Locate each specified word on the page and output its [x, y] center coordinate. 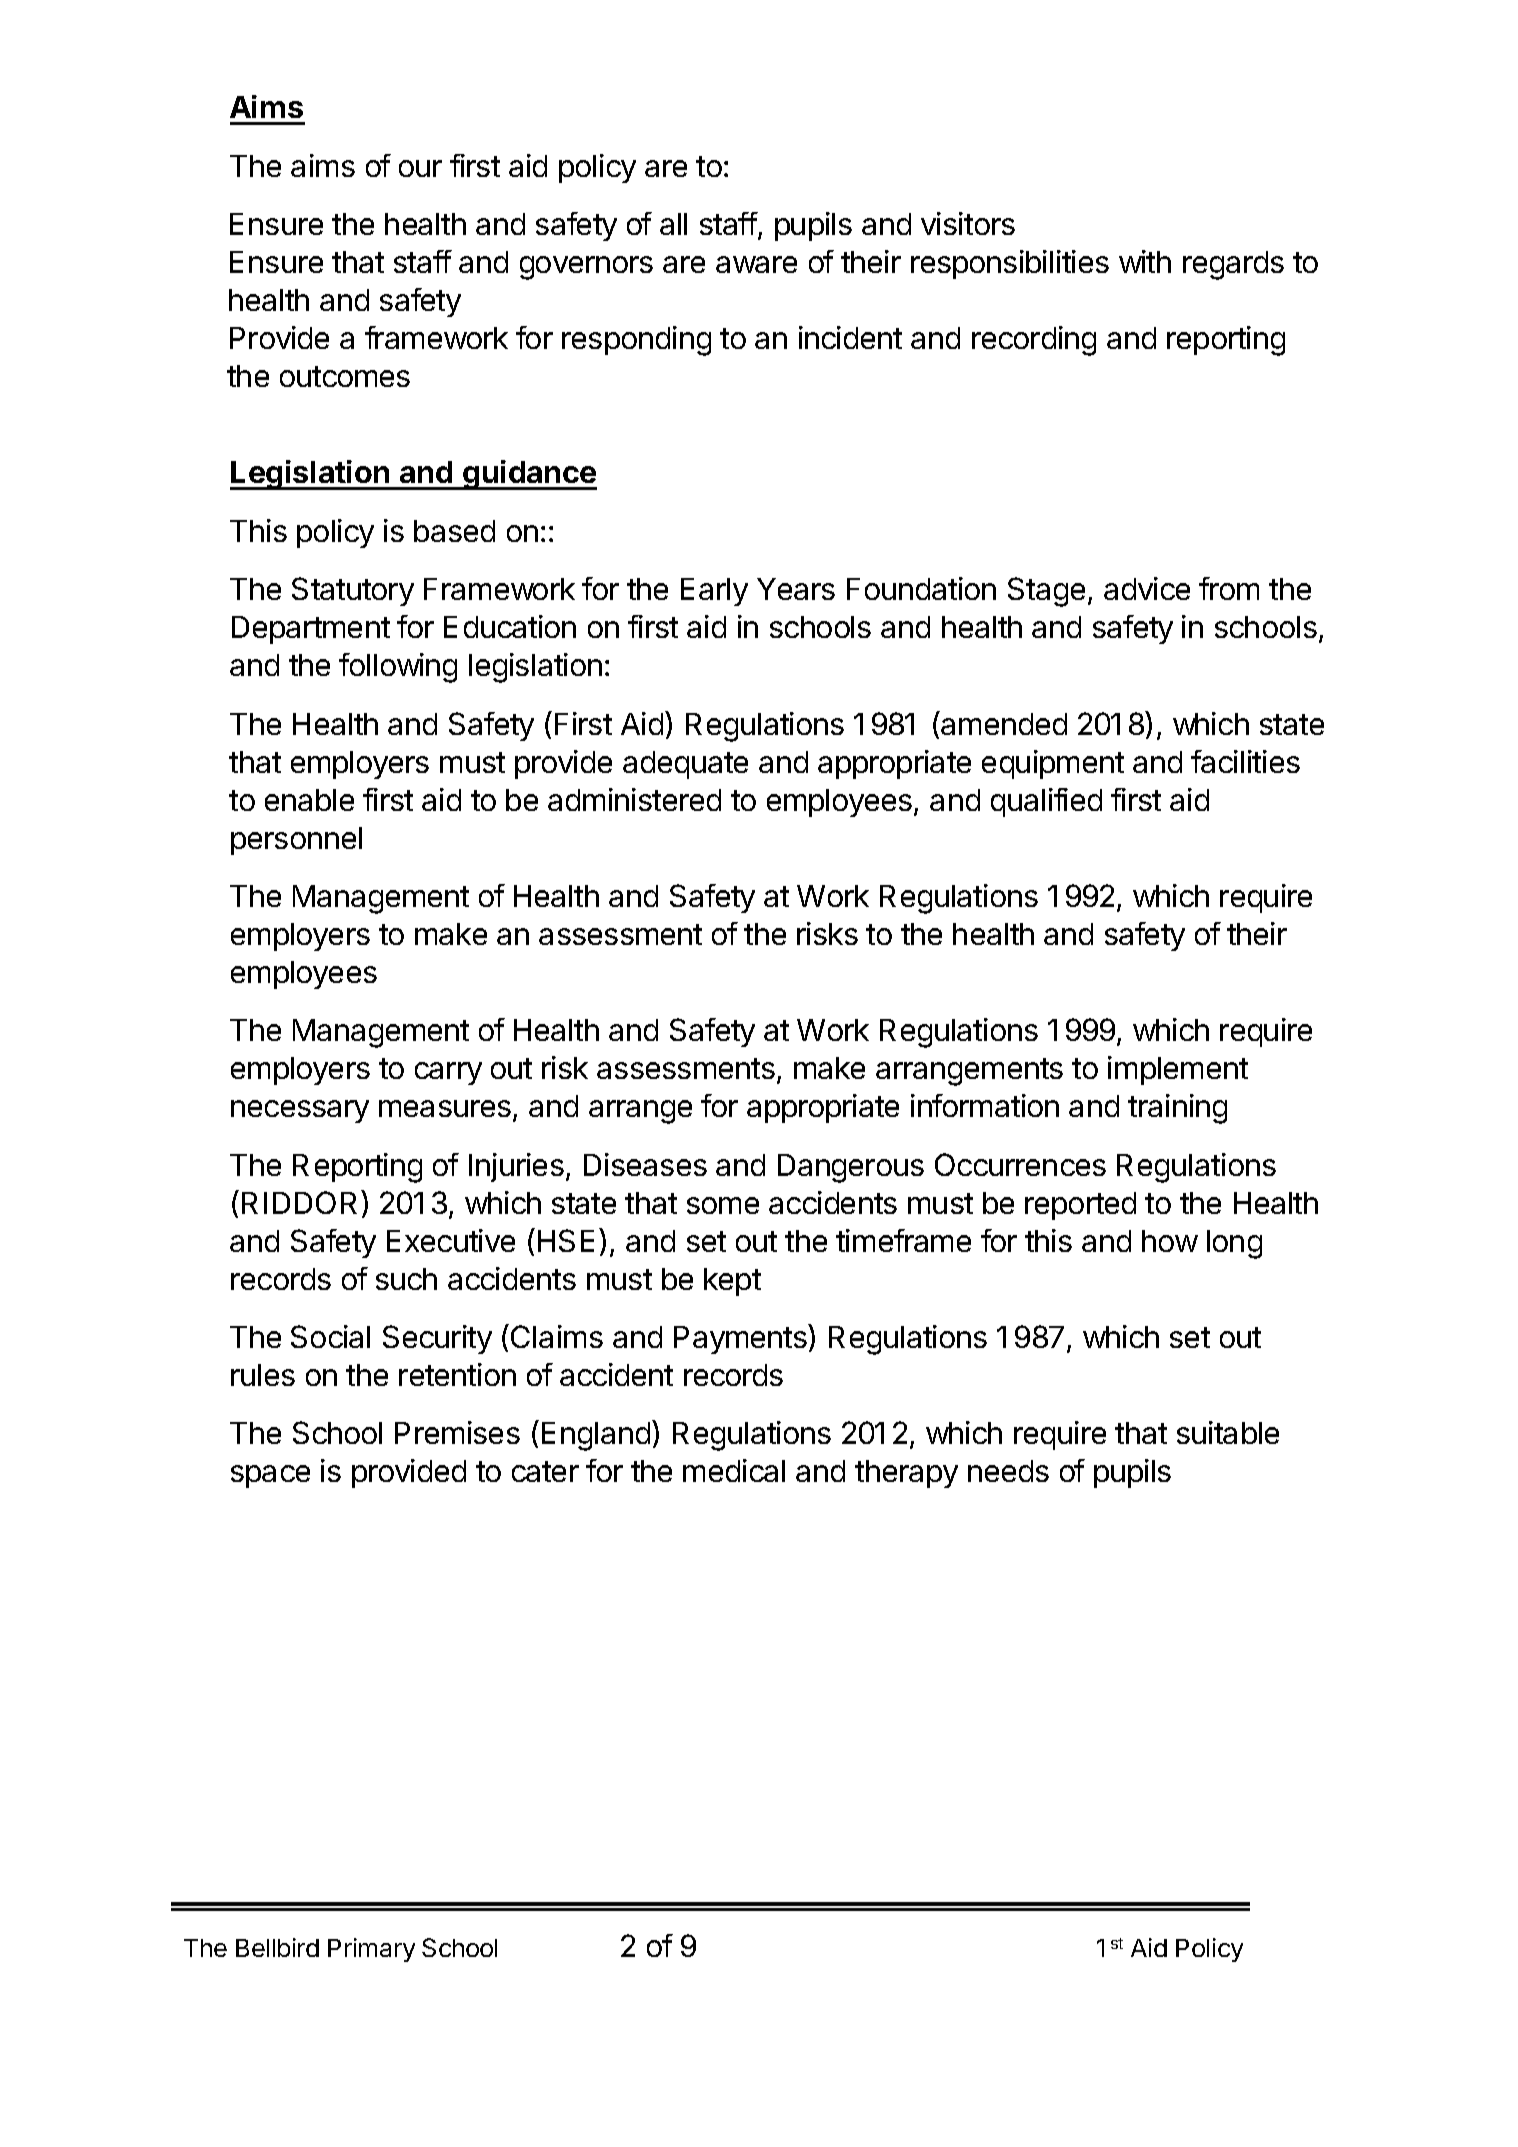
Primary [371, 1950]
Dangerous [851, 1168]
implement [1178, 1070]
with [1145, 261]
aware [756, 264]
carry [448, 1073]
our [420, 168]
